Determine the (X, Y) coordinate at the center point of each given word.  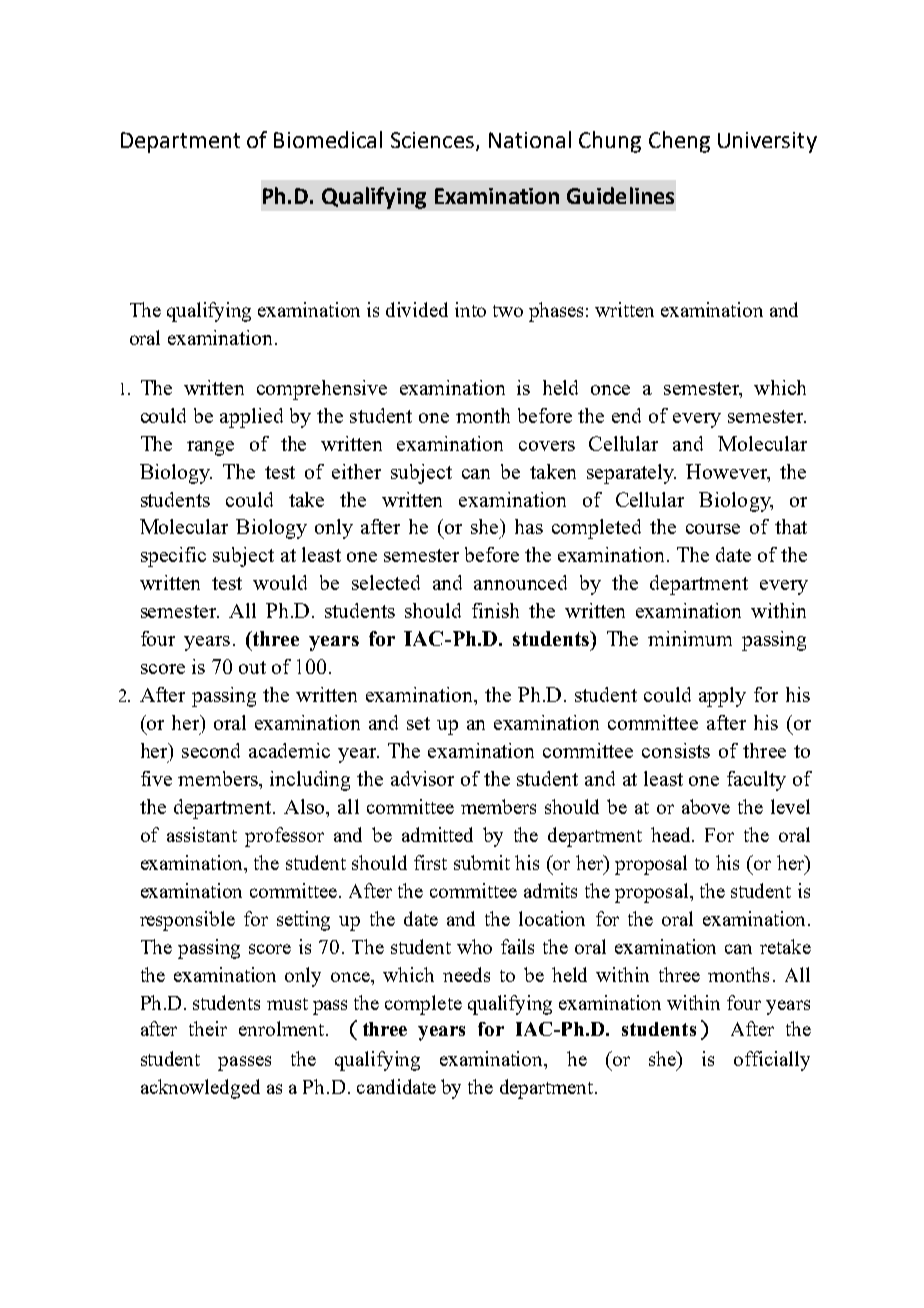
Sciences (432, 140)
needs (466, 974)
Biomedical (328, 139)
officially (772, 1061)
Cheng (679, 142)
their (208, 1028)
